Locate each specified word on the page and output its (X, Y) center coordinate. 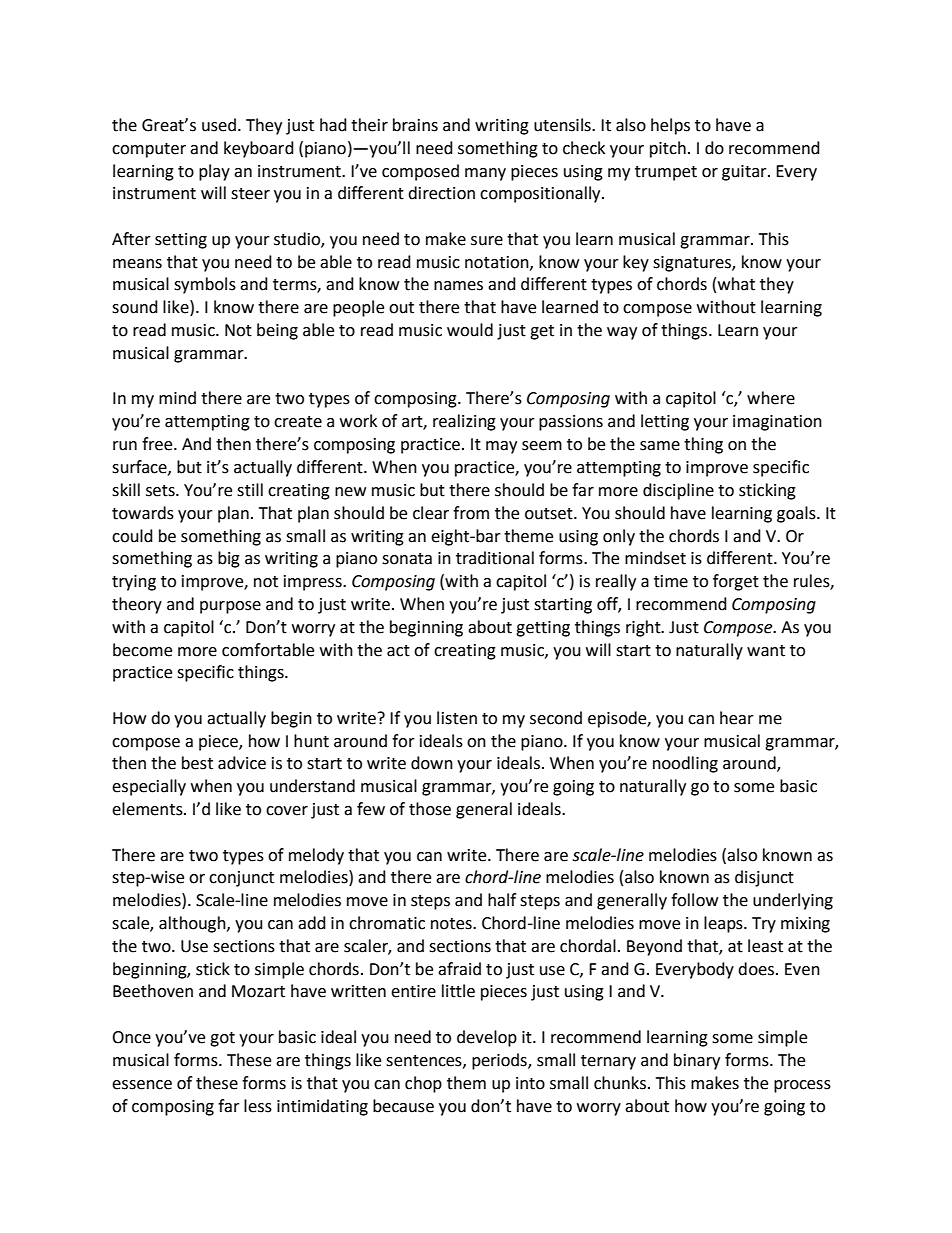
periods (500, 1061)
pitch (668, 149)
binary (697, 1061)
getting (543, 629)
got (222, 1039)
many (485, 174)
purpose (230, 607)
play (214, 172)
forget (736, 582)
